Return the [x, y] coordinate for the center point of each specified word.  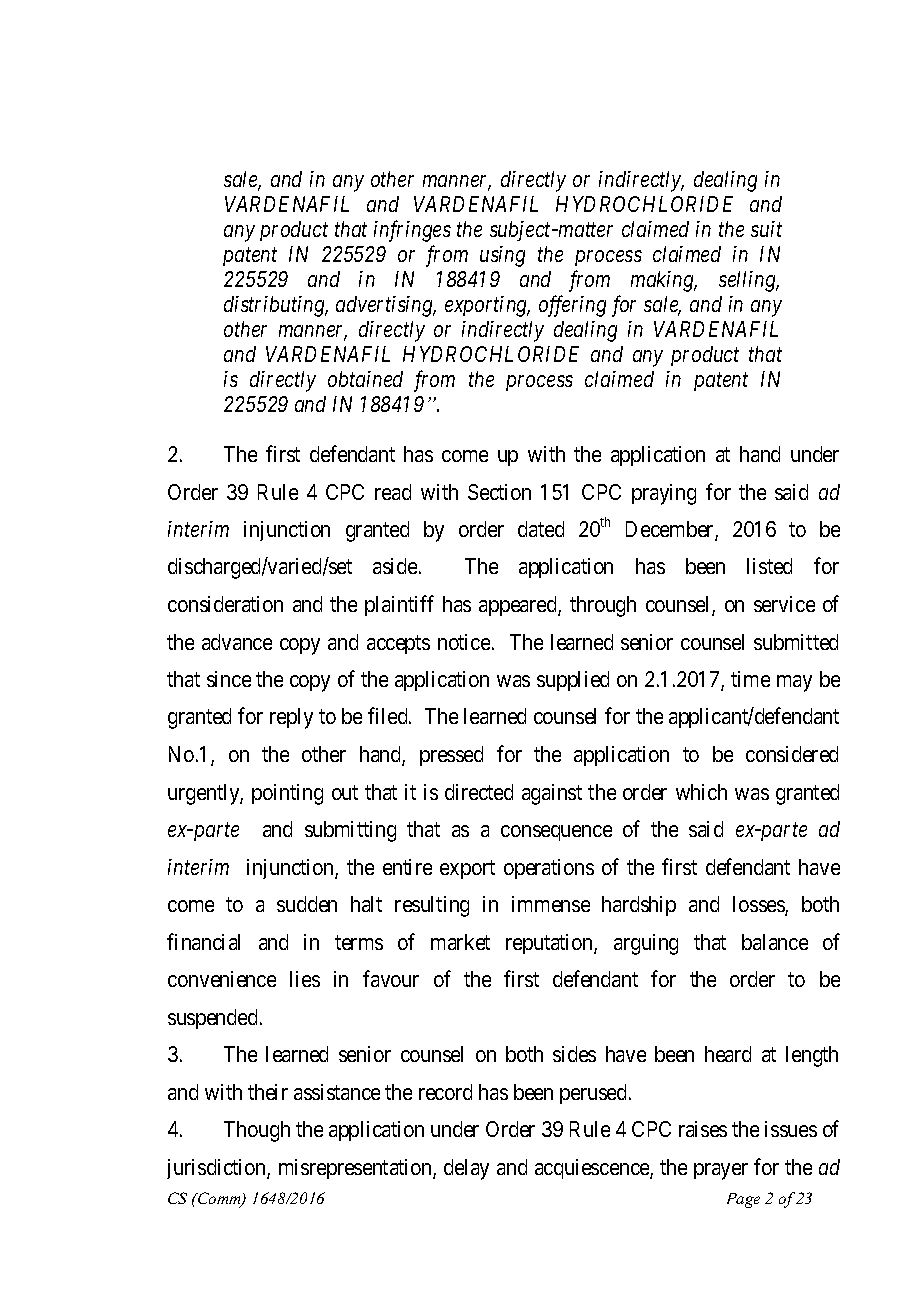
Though [257, 1131]
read [393, 492]
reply [291, 718]
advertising [386, 306]
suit [766, 229]
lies [305, 979]
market [460, 942]
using [502, 256]
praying [664, 494]
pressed [451, 756]
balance [775, 942]
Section [499, 492]
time [750, 679]
